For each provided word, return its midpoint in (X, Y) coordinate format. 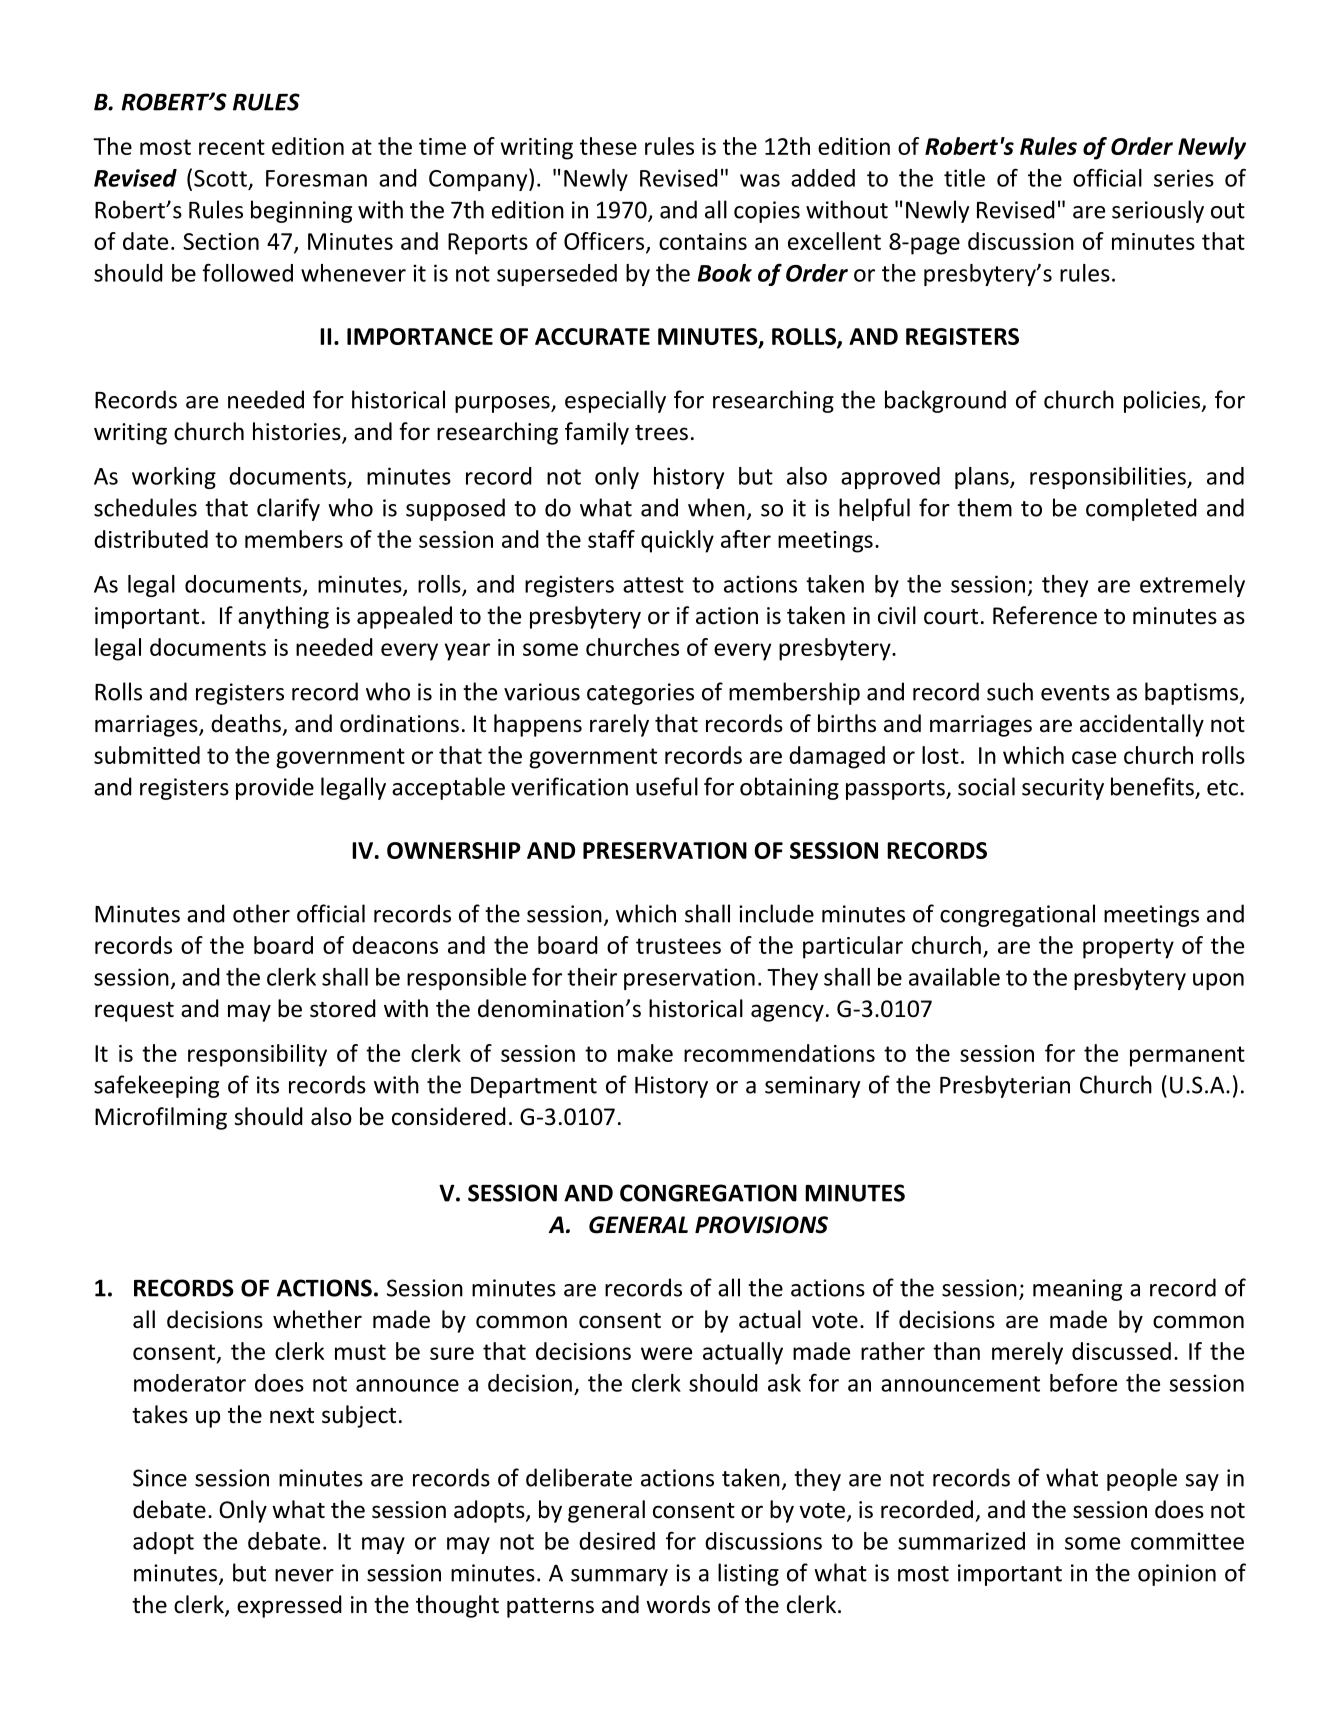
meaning (1077, 1290)
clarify (288, 509)
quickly (677, 541)
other (261, 913)
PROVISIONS (761, 1225)
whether (317, 1319)
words (678, 1604)
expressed (289, 1606)
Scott (220, 178)
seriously (1158, 211)
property (1128, 948)
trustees (678, 946)
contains (703, 241)
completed (1141, 509)
